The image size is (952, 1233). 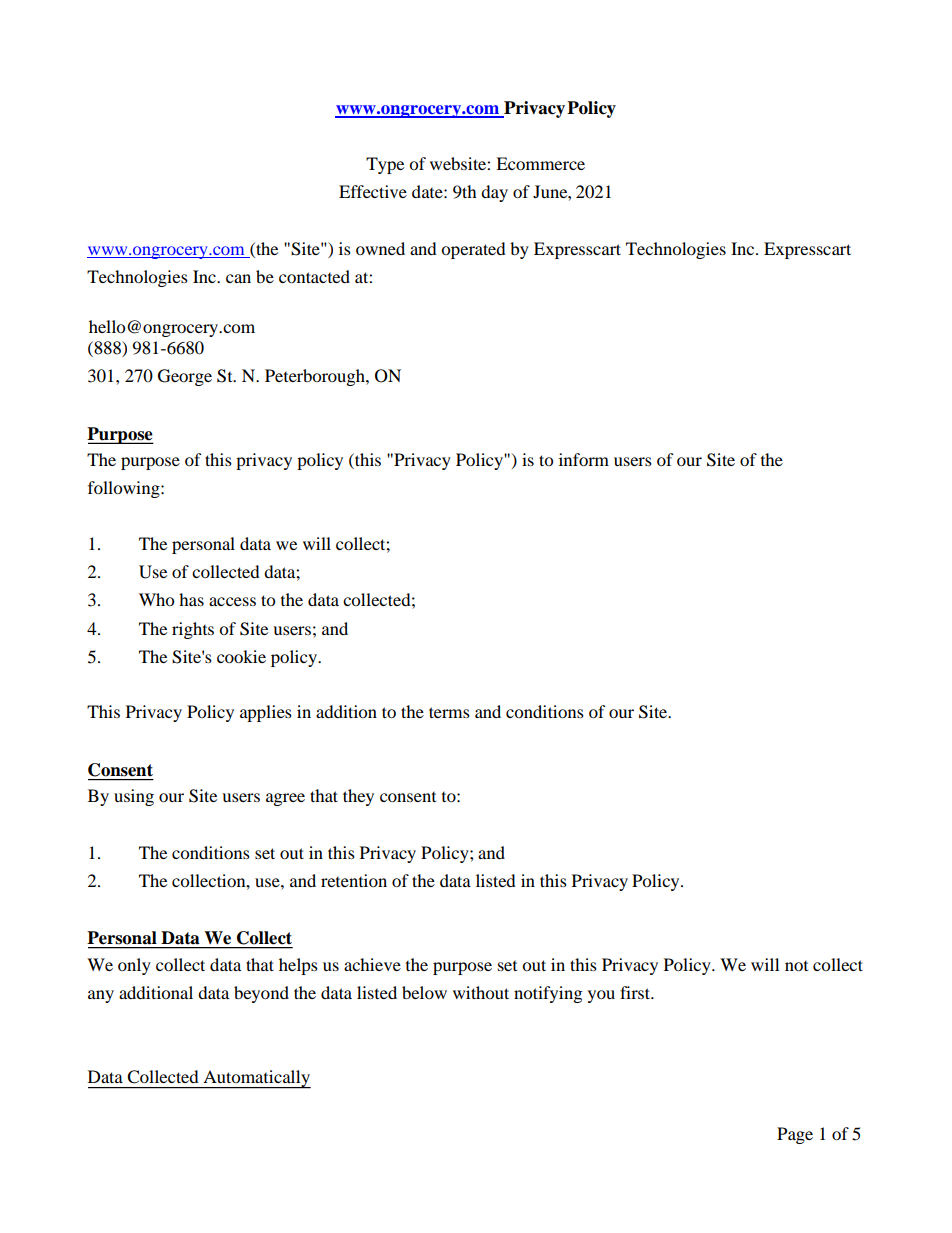 What do you see at coordinates (238, 278) in the image?
I see `can` at bounding box center [238, 278].
